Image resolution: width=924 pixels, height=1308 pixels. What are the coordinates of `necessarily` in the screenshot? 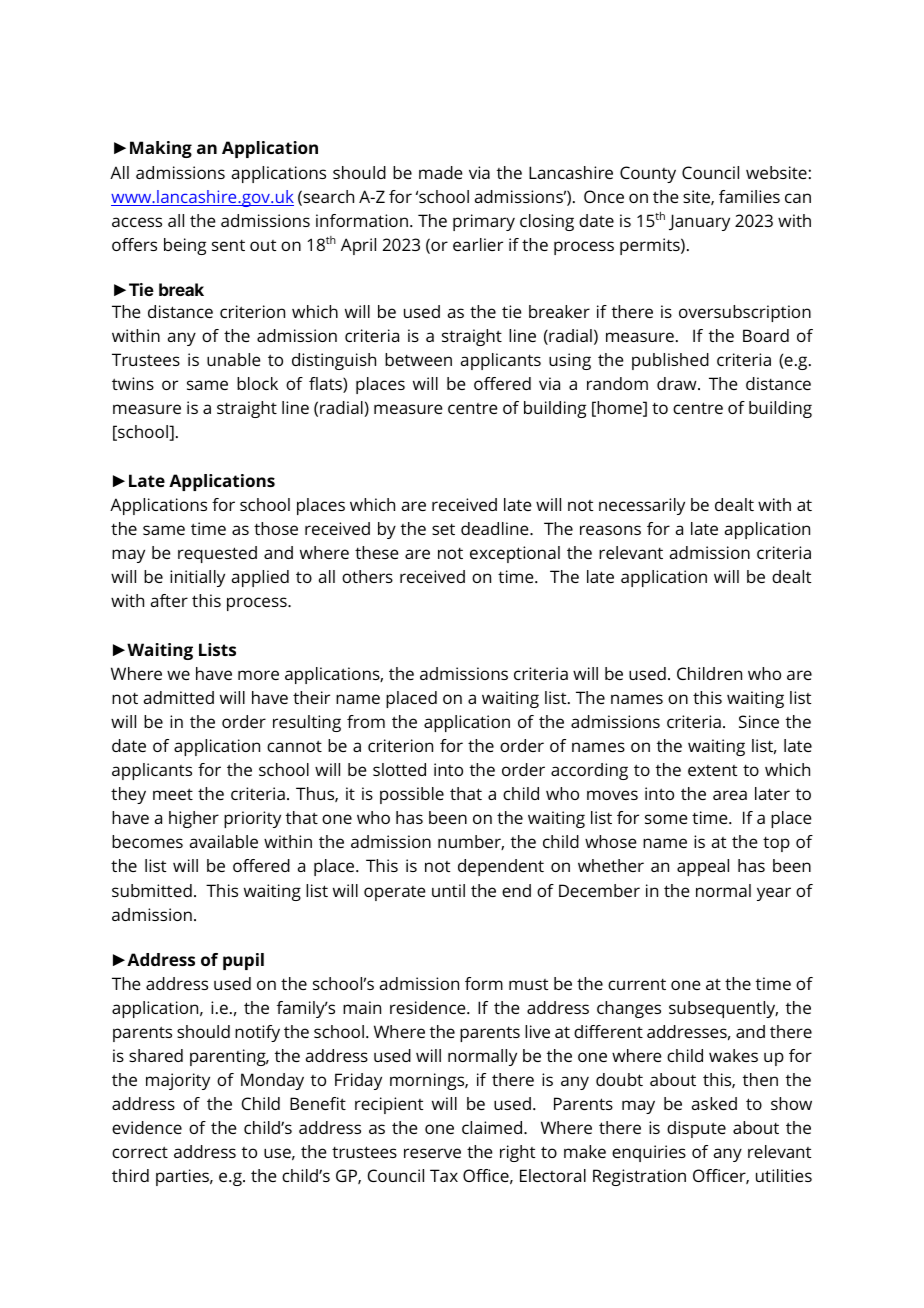 It's located at (642, 506).
